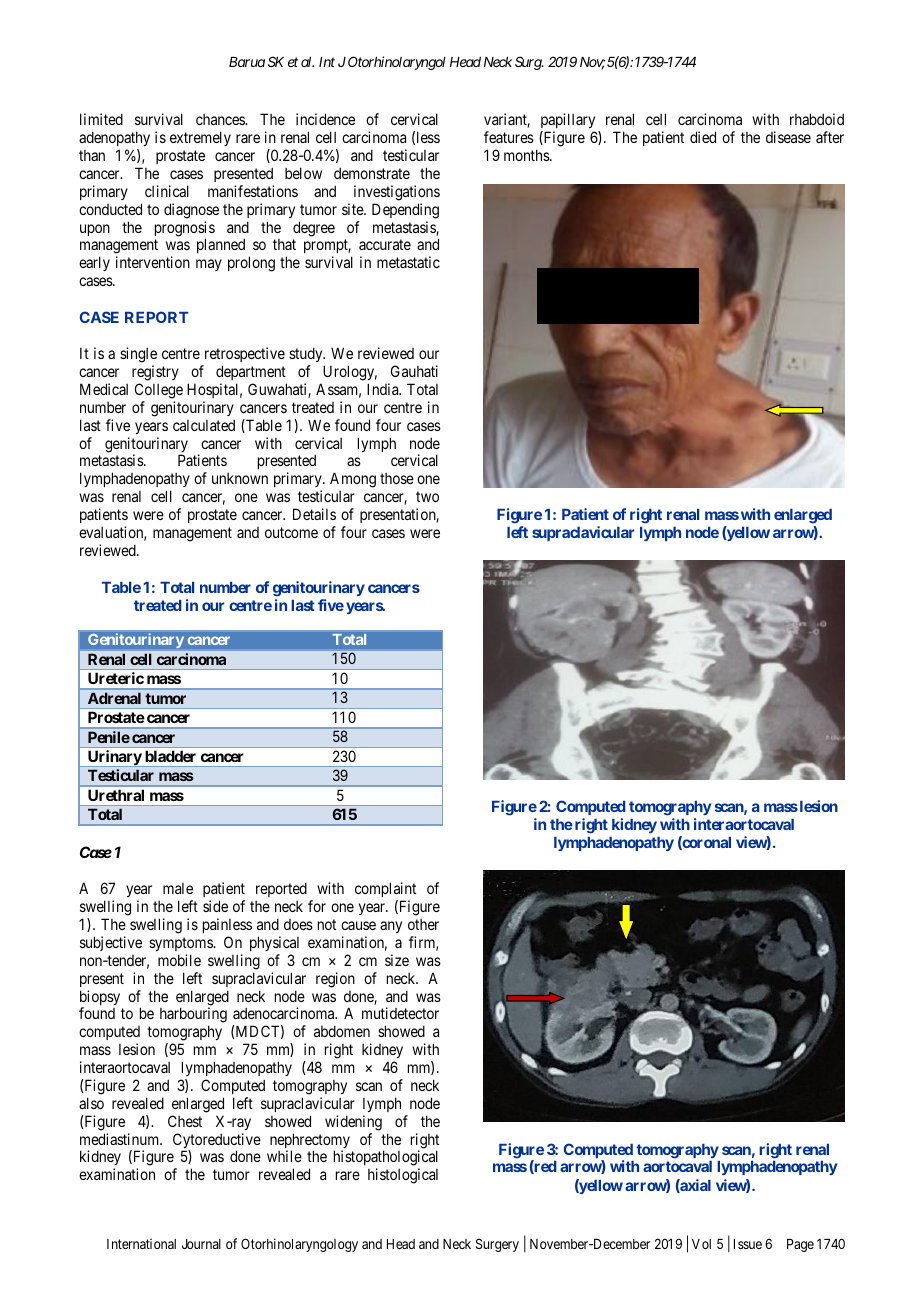 The image size is (924, 1308). Describe the element at coordinates (397, 478) in the screenshot. I see `those` at that location.
